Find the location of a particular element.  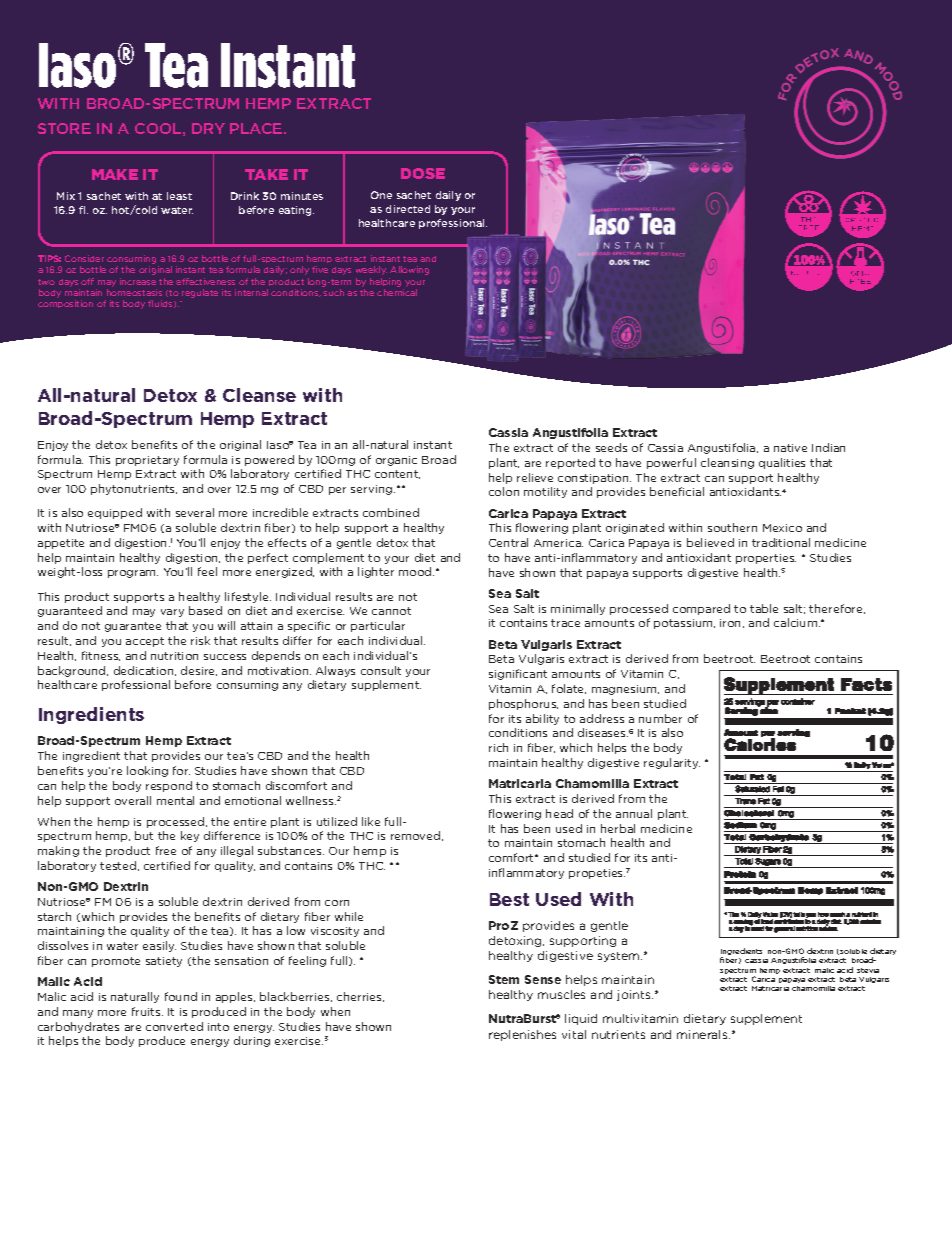

fruits is located at coordinates (147, 1011).
